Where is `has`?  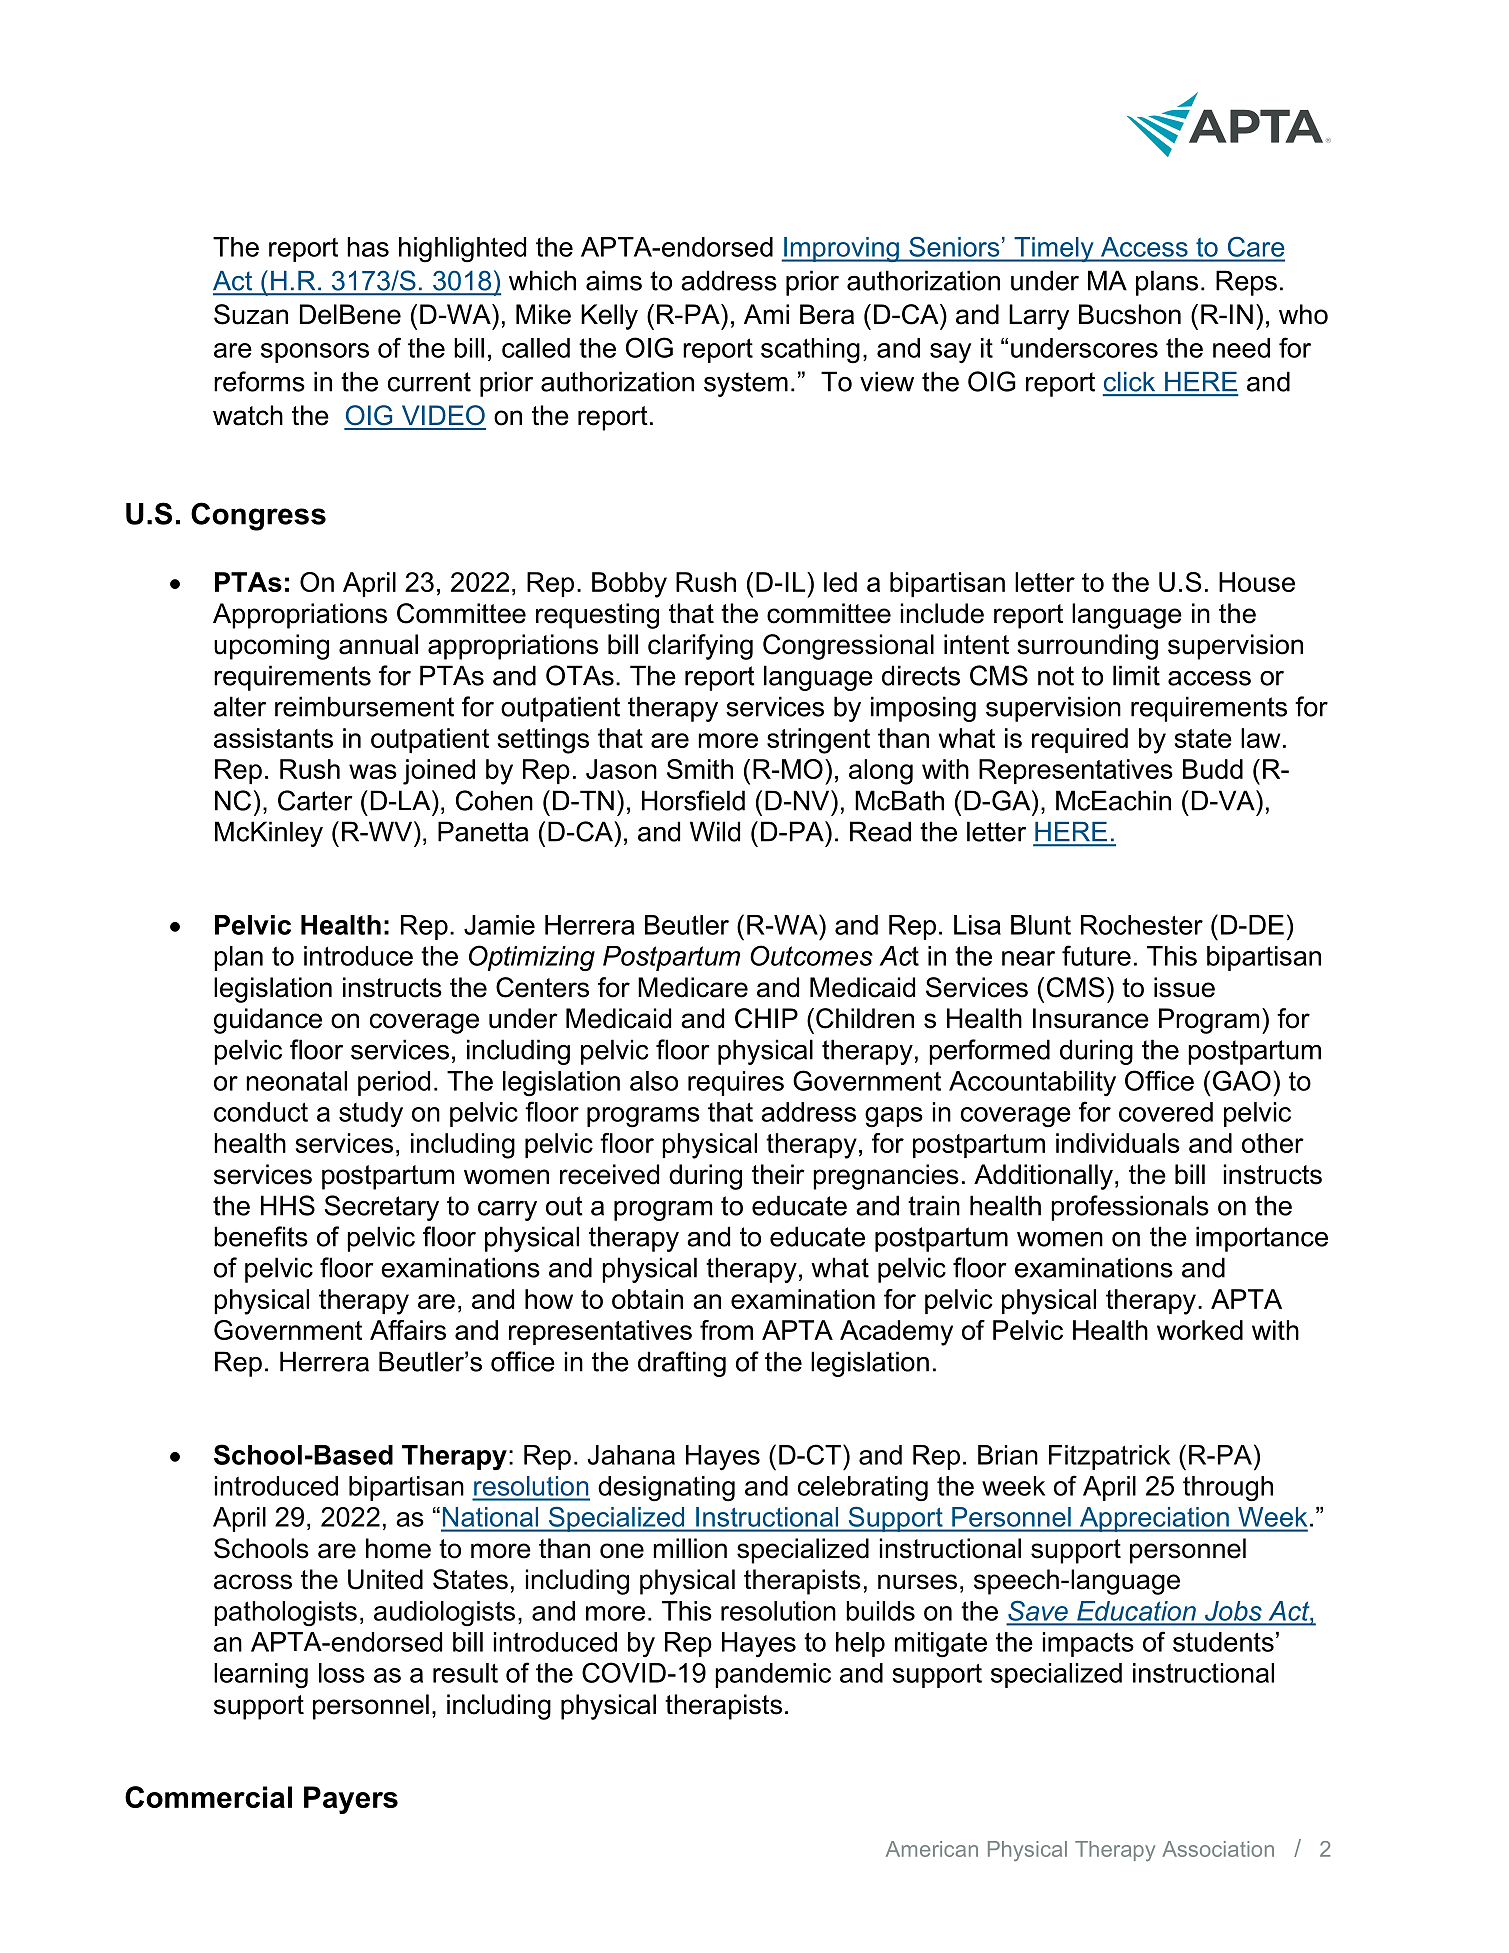
has is located at coordinates (368, 247).
